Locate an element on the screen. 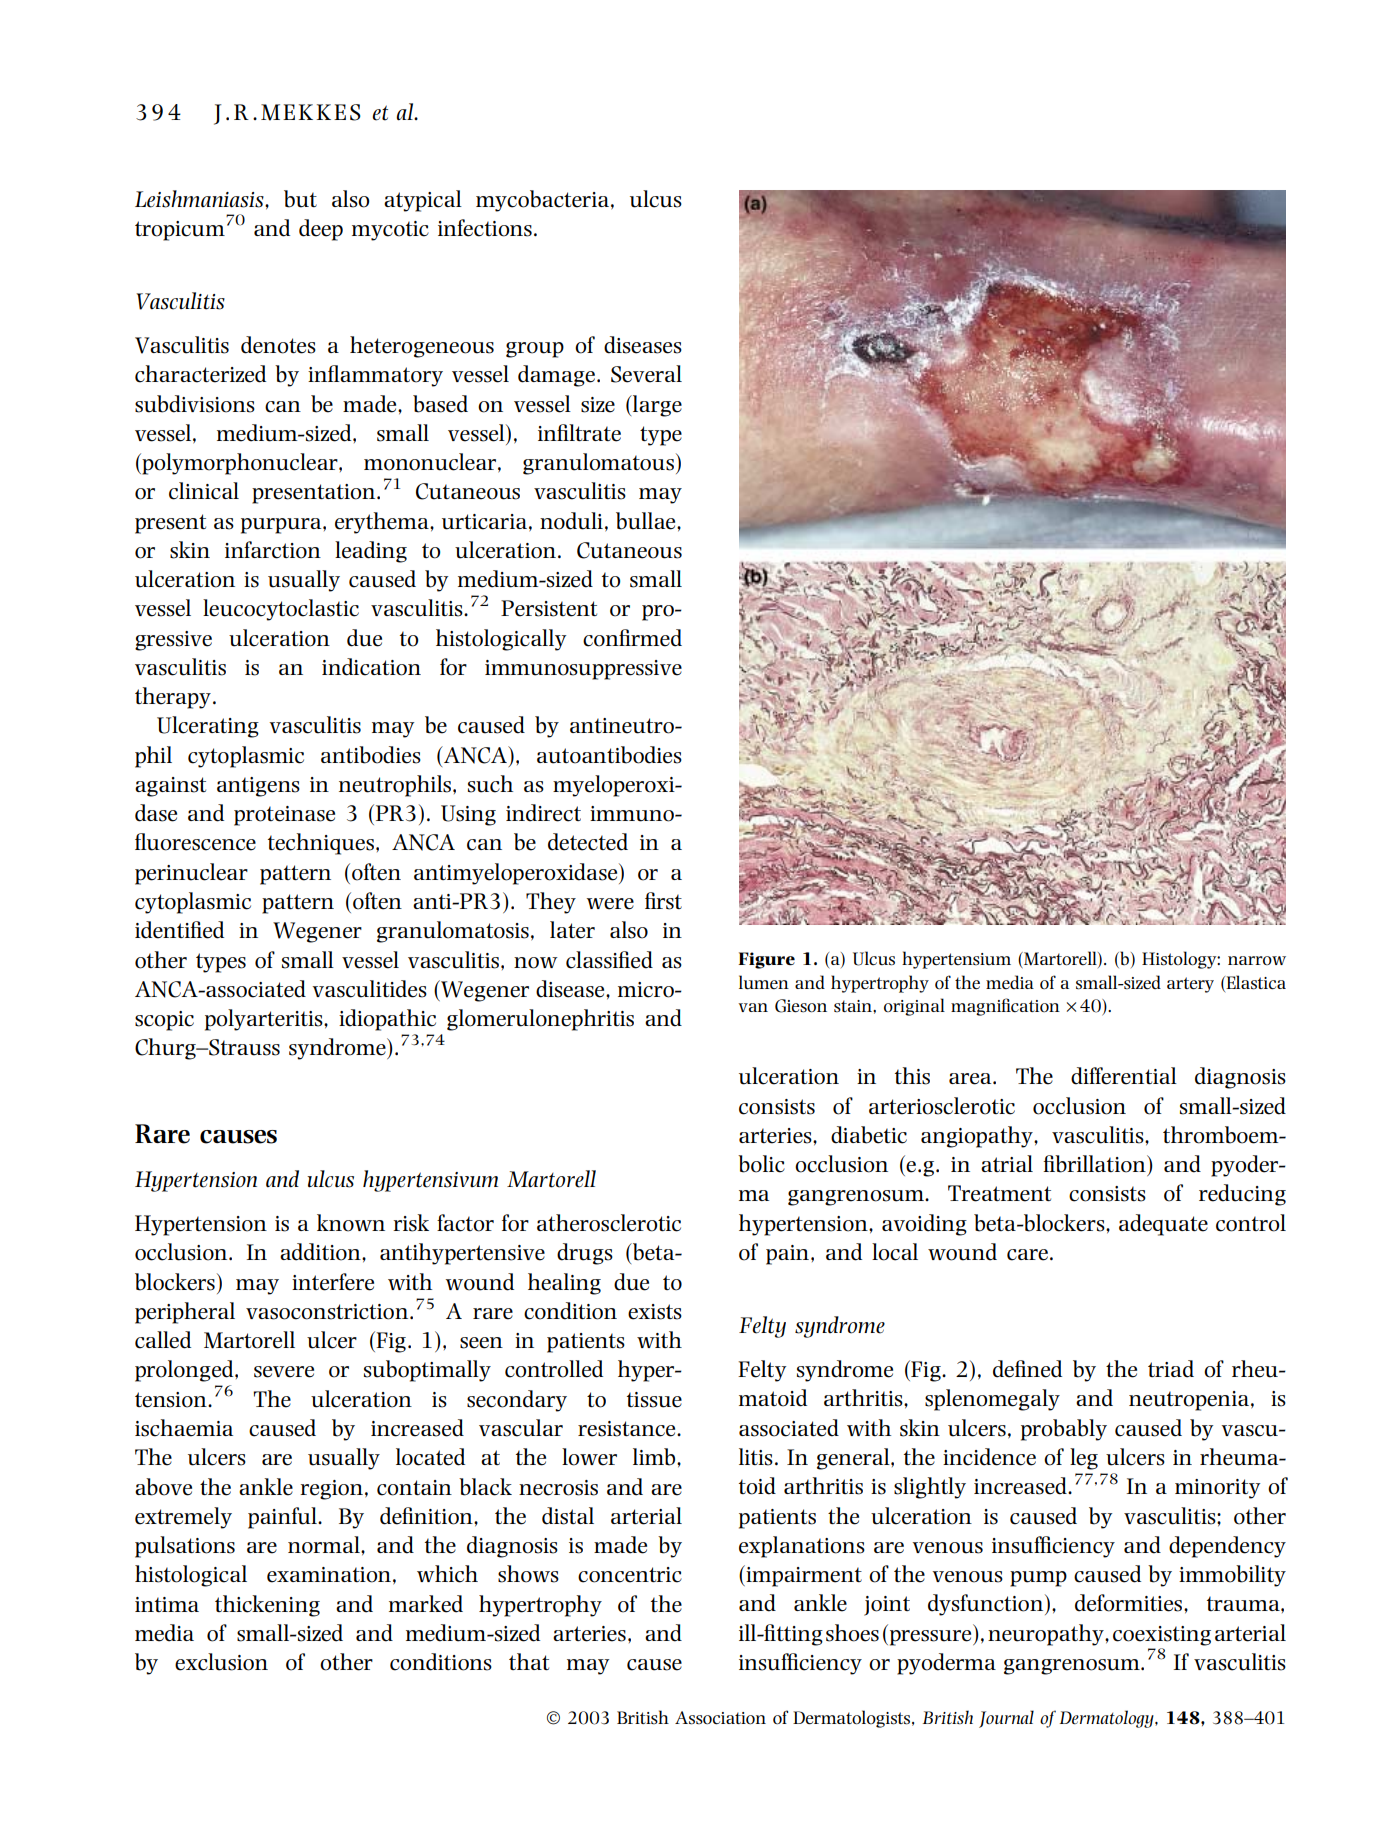  Several is located at coordinates (646, 374).
